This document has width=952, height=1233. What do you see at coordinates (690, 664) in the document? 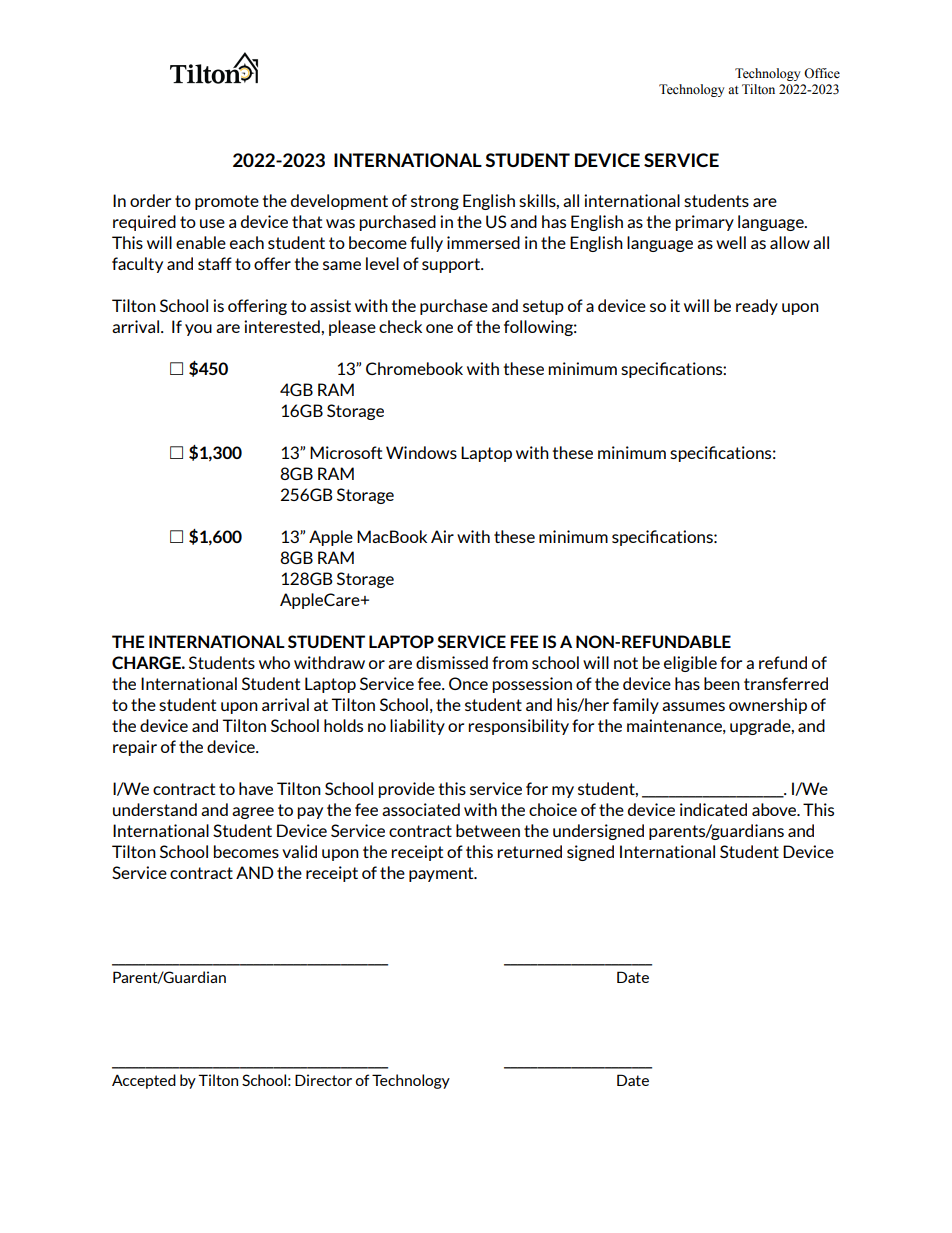
I see `eligible` at bounding box center [690, 664].
